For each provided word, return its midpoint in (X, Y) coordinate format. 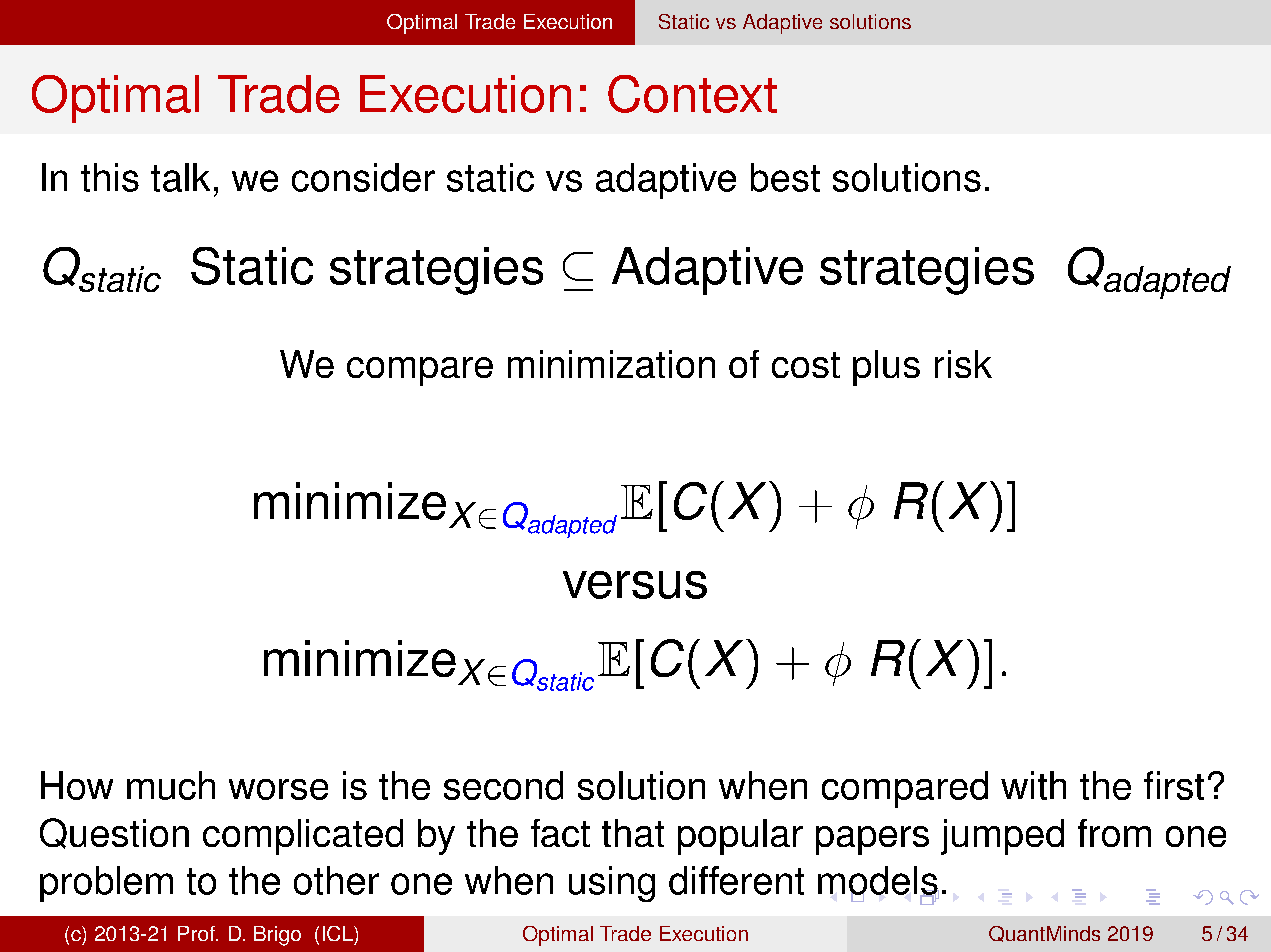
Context (692, 94)
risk (963, 364)
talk (180, 177)
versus (635, 585)
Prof (197, 933)
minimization (611, 364)
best (785, 177)
